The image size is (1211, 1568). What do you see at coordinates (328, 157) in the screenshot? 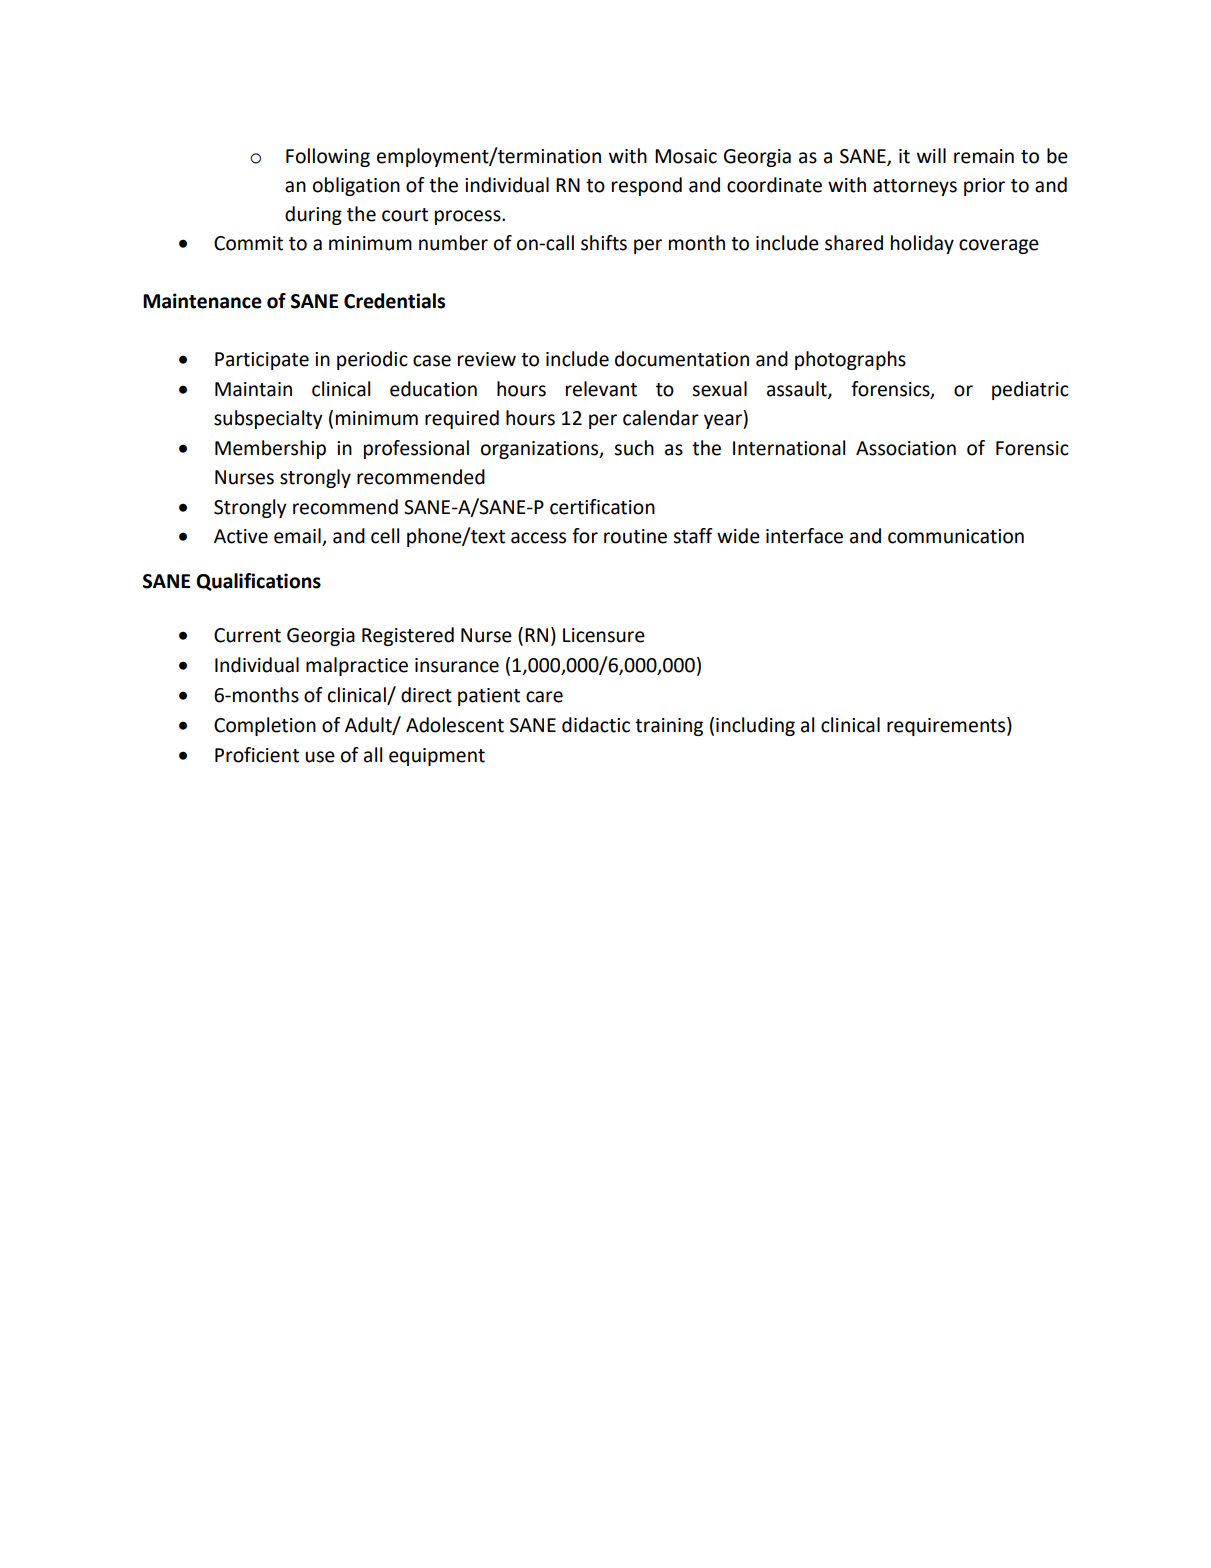
I see `Following` at bounding box center [328, 157].
